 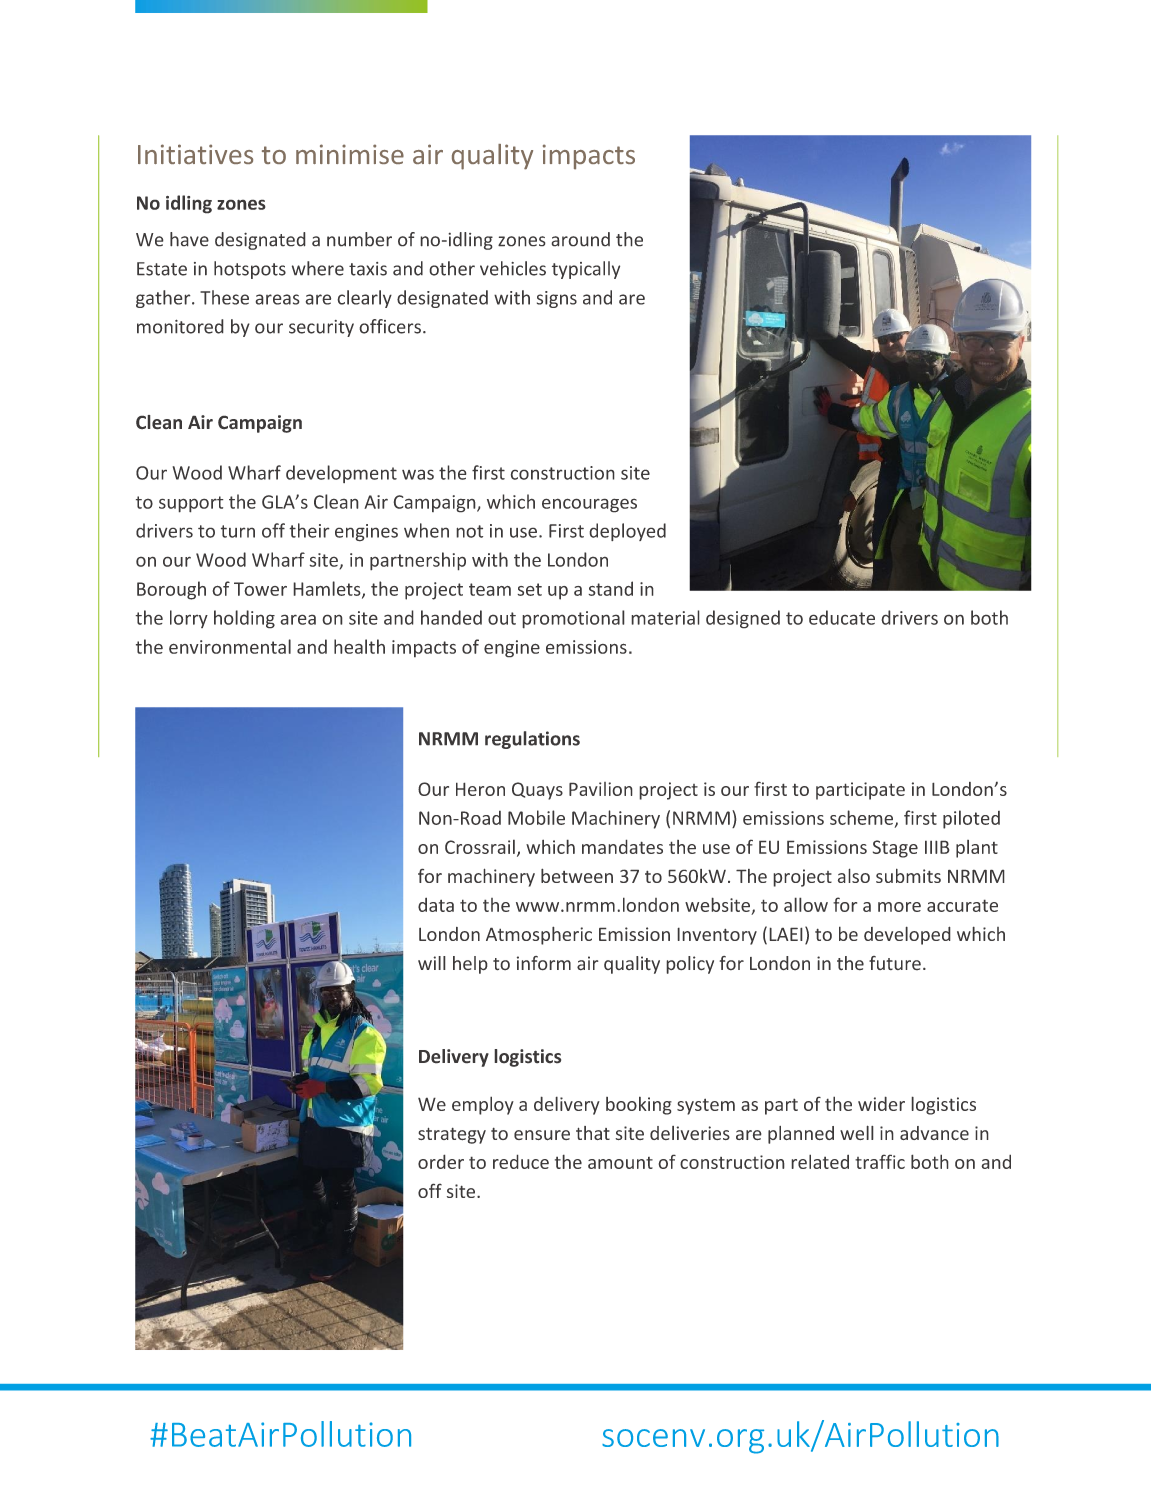 I want to click on order, so click(x=441, y=1161).
